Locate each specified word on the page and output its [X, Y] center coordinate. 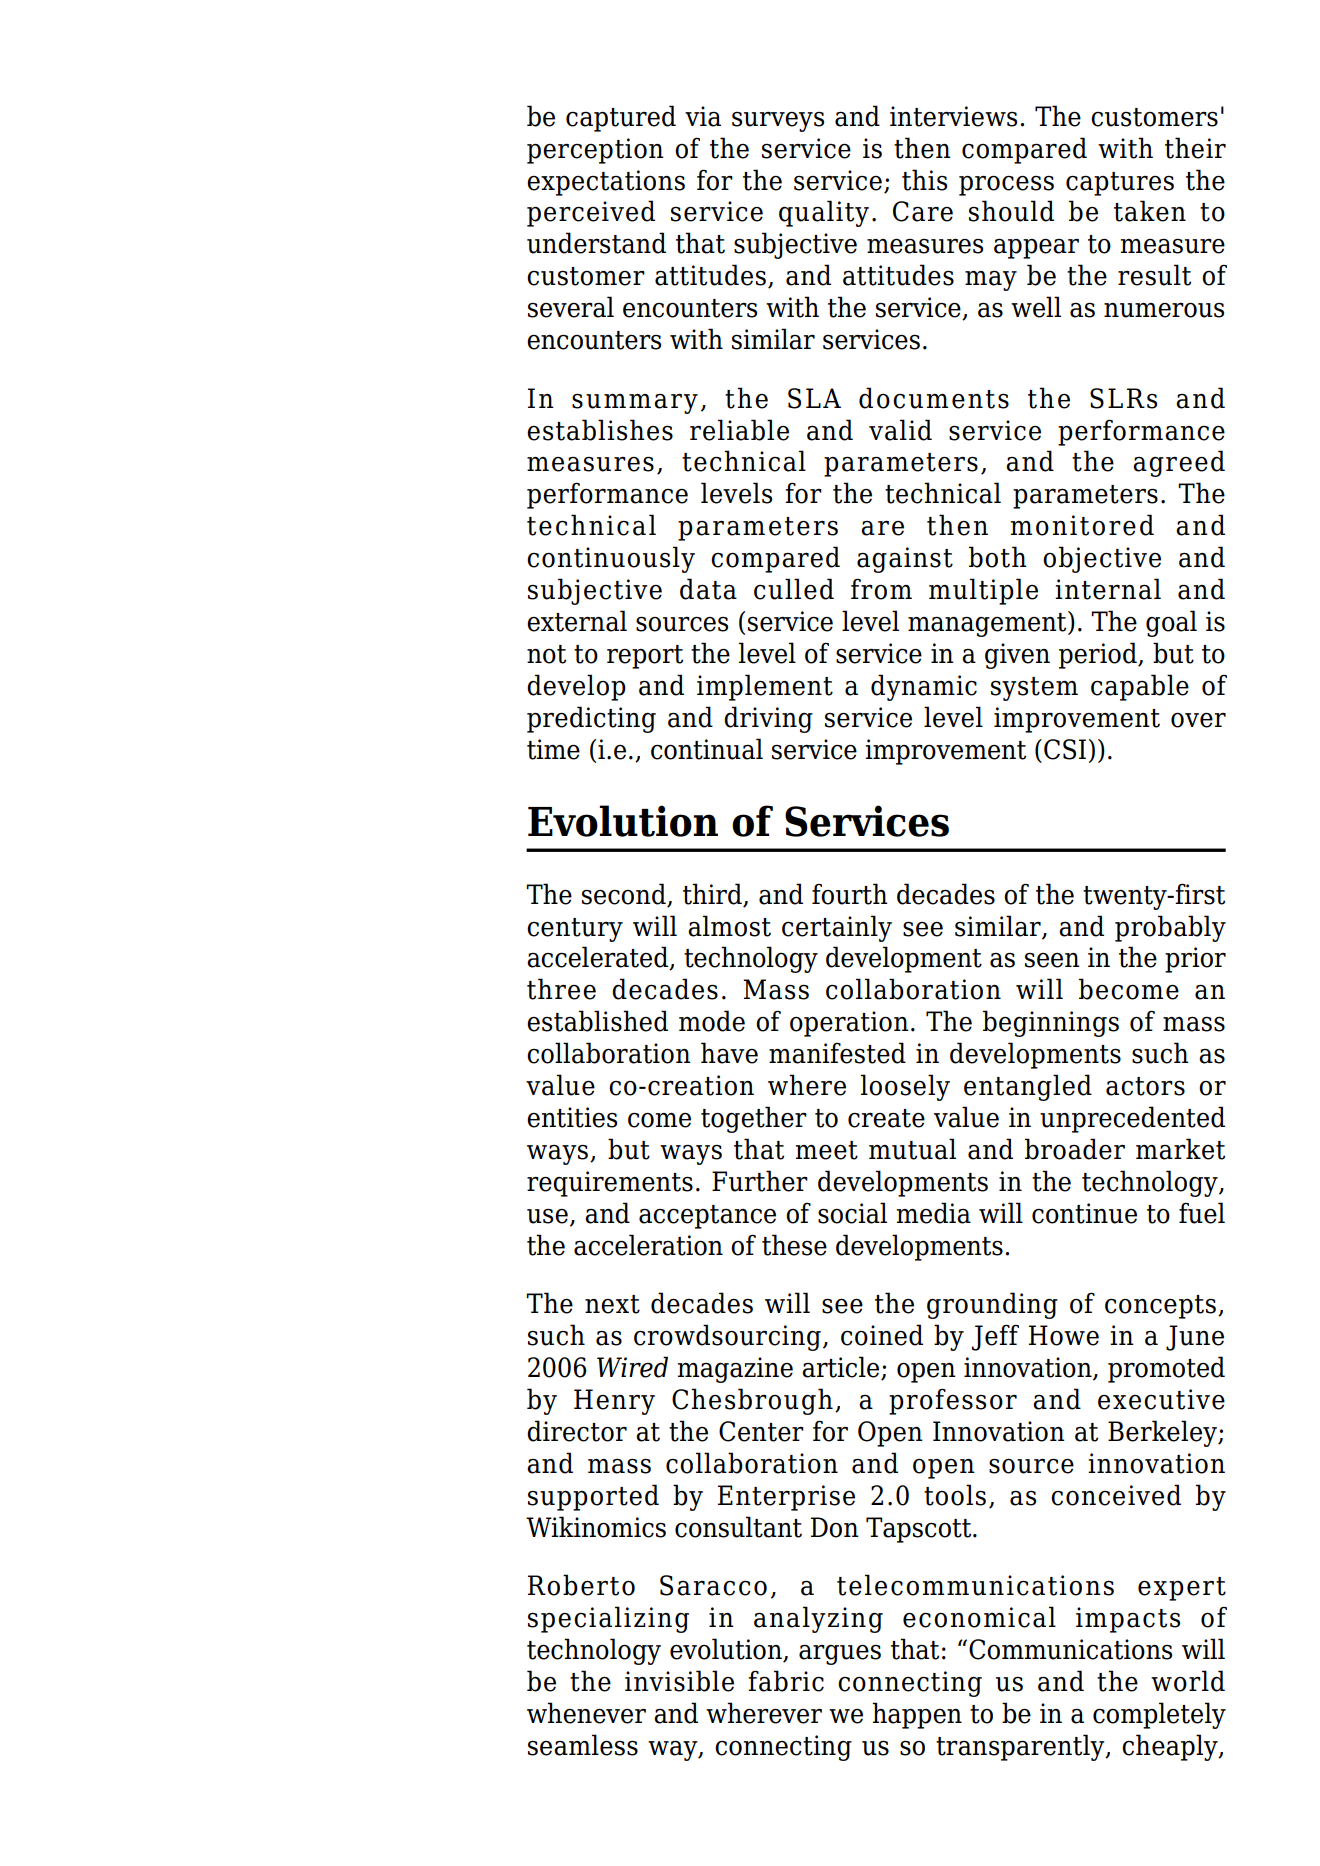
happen [917, 1715]
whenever [586, 1713]
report [645, 657]
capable [1140, 687]
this [924, 180]
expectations [606, 183]
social [852, 1213]
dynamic [924, 687]
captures [1120, 184]
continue [1084, 1213]
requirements [610, 1184]
